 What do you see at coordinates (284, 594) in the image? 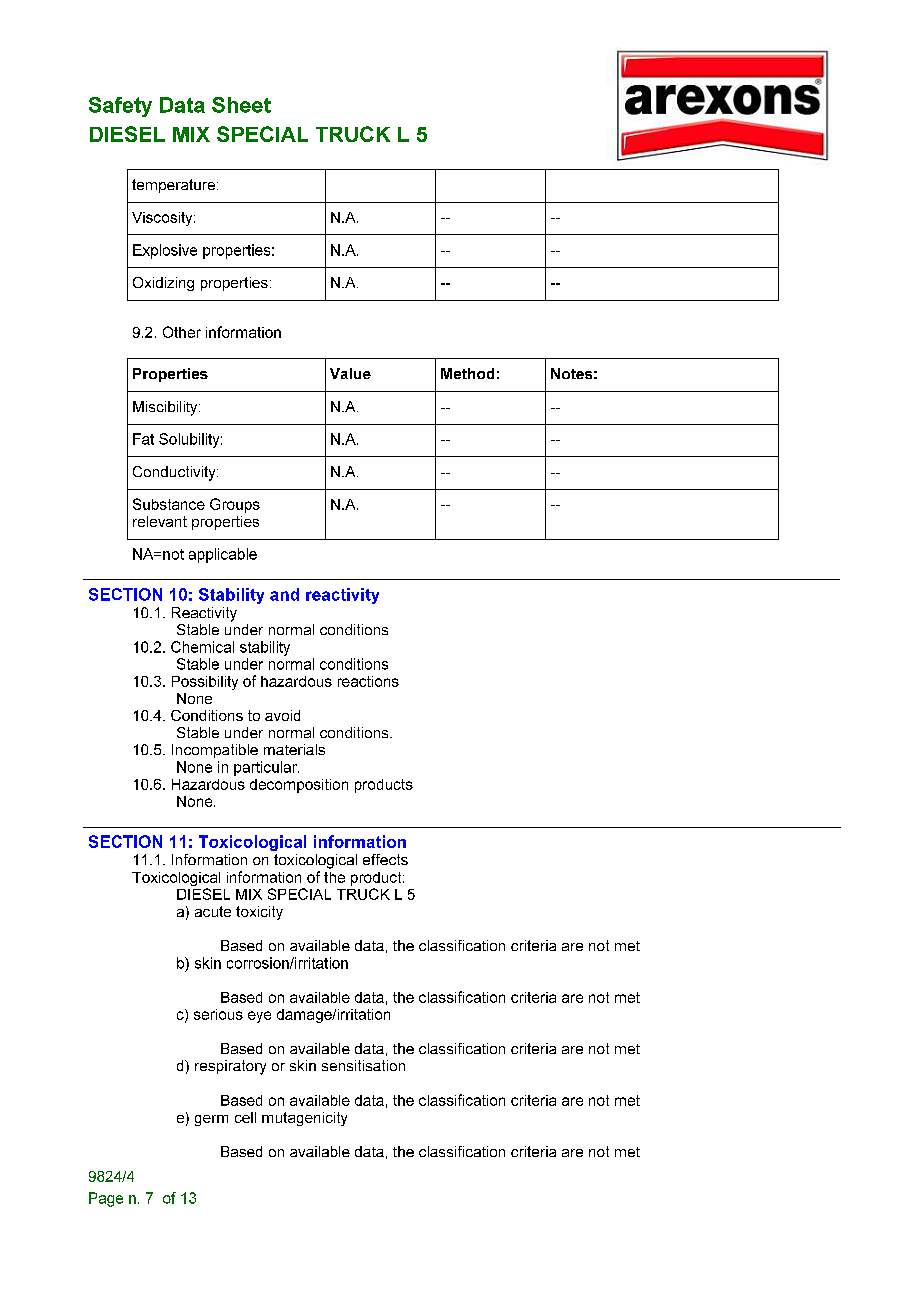
I see `and` at bounding box center [284, 594].
